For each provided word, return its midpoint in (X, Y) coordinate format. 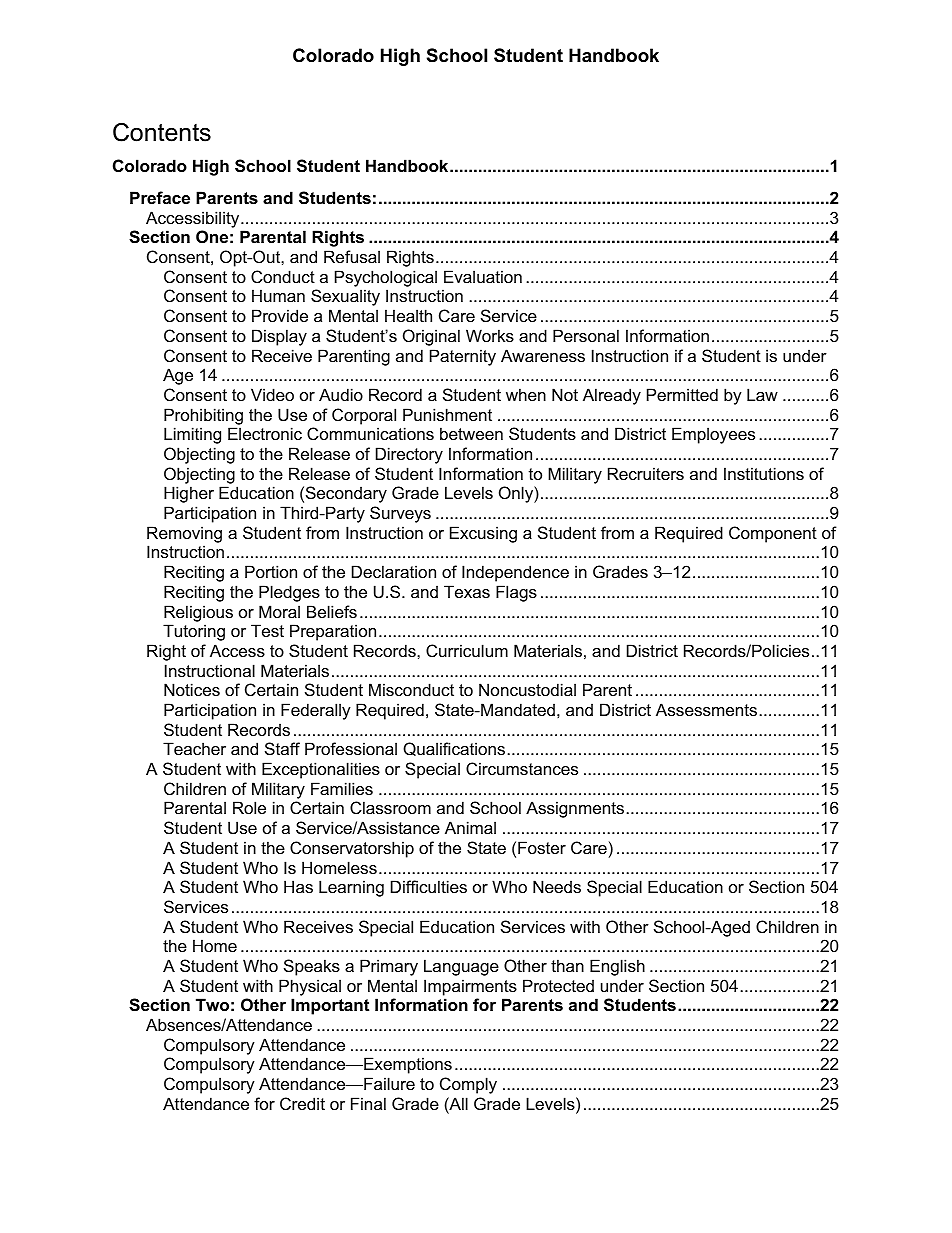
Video (272, 394)
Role (249, 807)
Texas (467, 591)
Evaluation (483, 276)
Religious (198, 613)
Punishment (447, 414)
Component (773, 534)
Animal (470, 827)
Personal (586, 335)
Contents (162, 132)
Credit (302, 1103)
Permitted (682, 394)
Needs (557, 886)
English (617, 967)
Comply (468, 1085)
